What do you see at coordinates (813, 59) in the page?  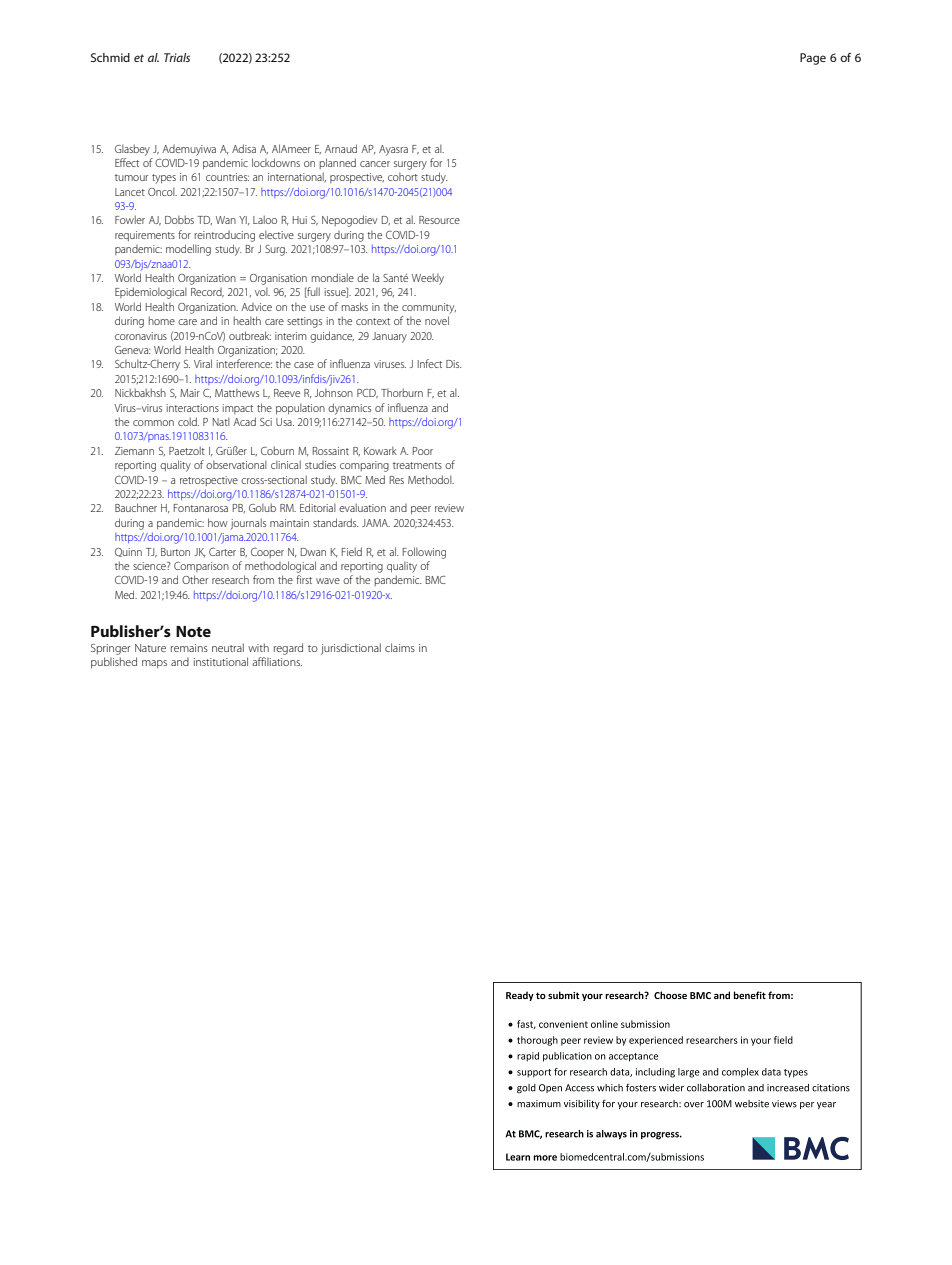 I see `Page` at bounding box center [813, 59].
